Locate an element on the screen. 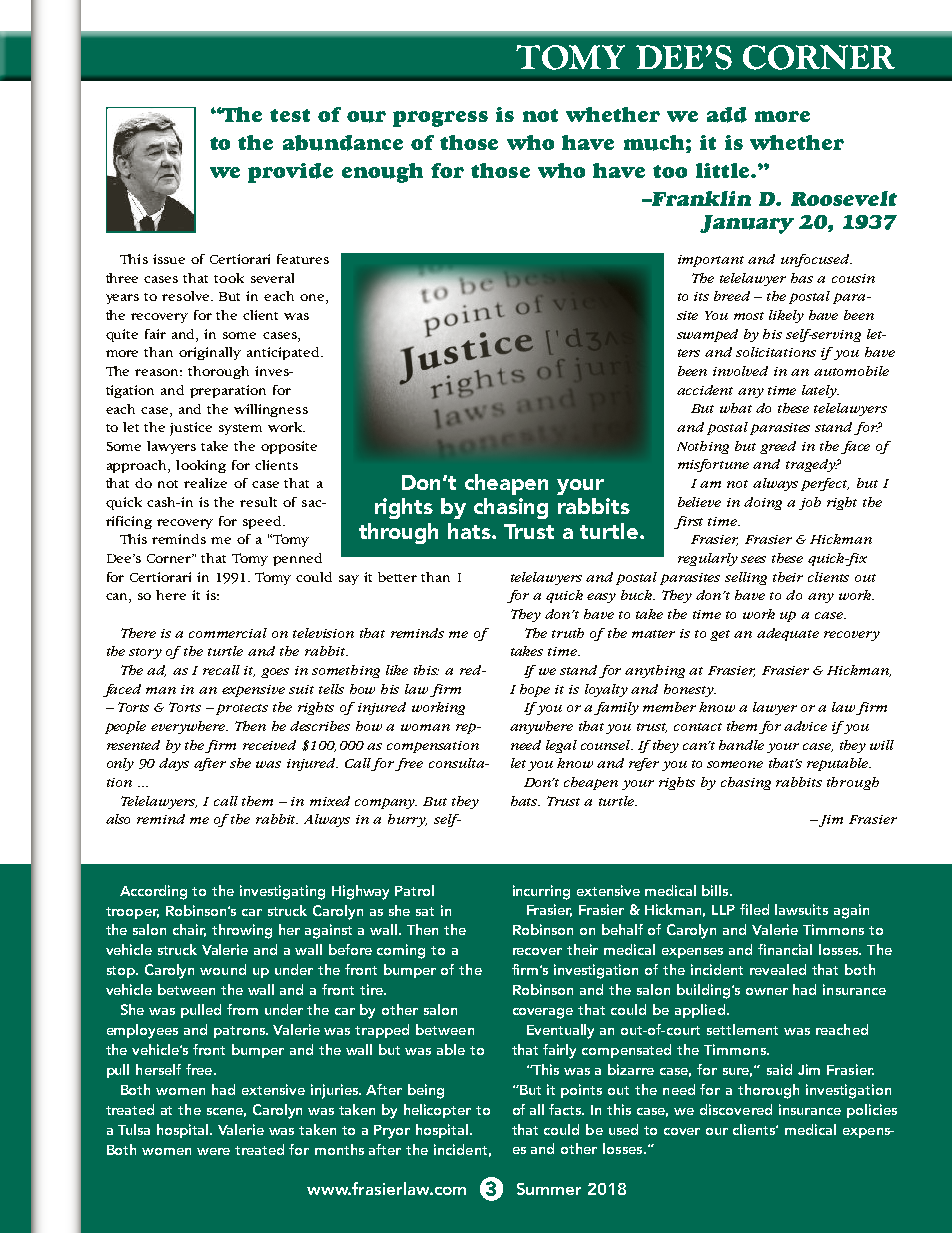 The height and width of the screenshot is (1233, 952). provide is located at coordinates (290, 173).
